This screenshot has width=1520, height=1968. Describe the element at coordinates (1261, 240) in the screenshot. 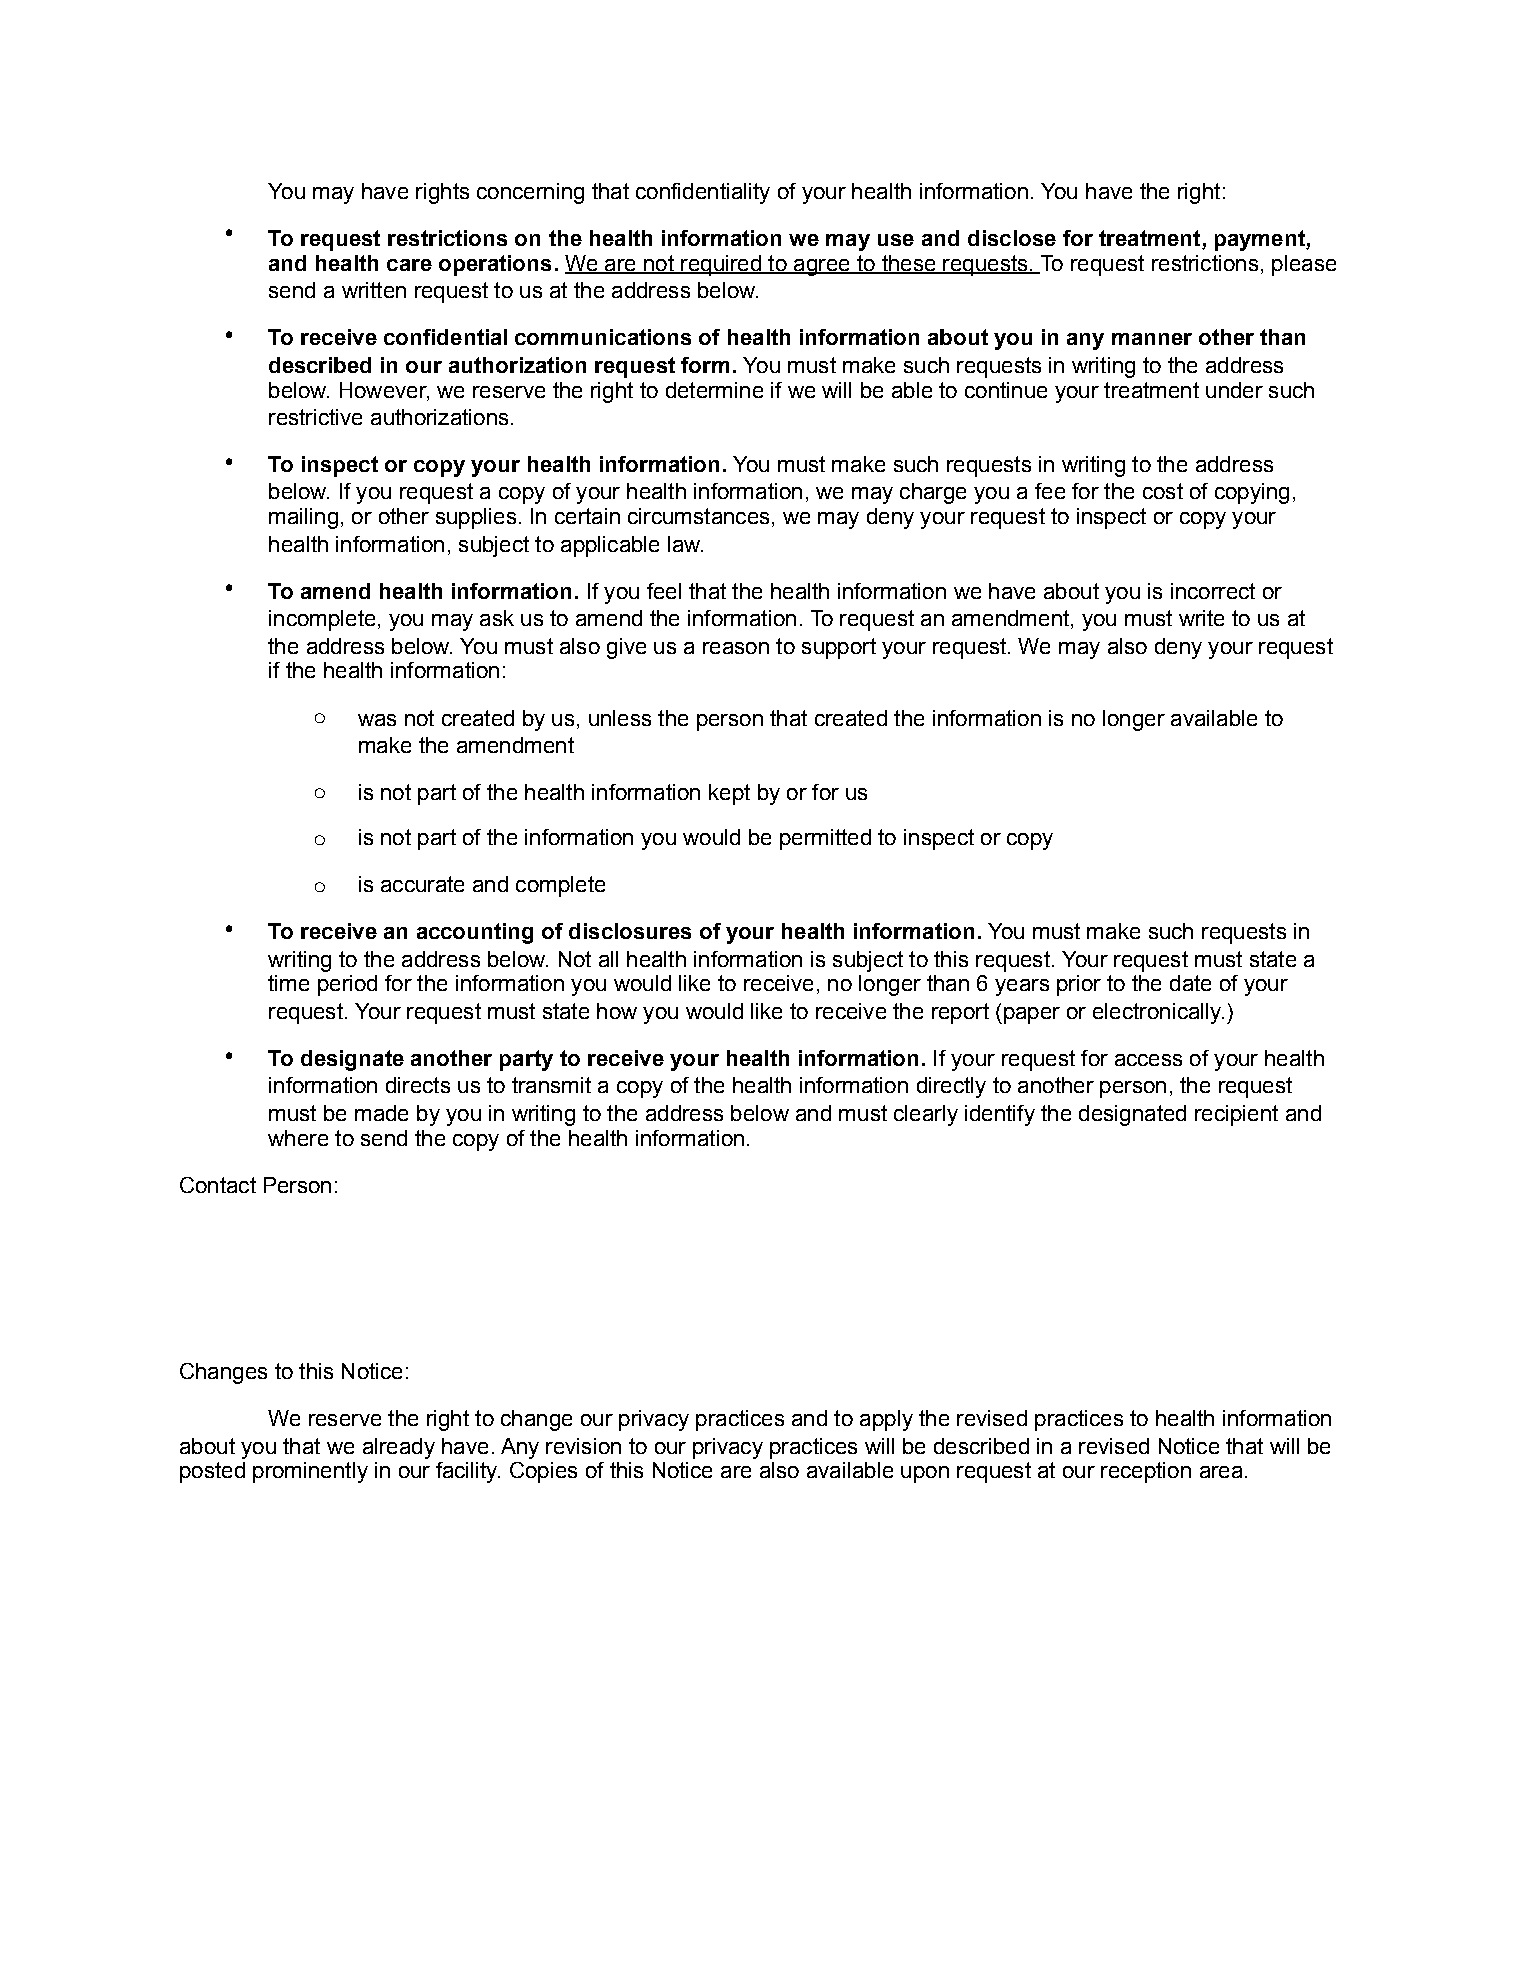

I see `payment` at that location.
